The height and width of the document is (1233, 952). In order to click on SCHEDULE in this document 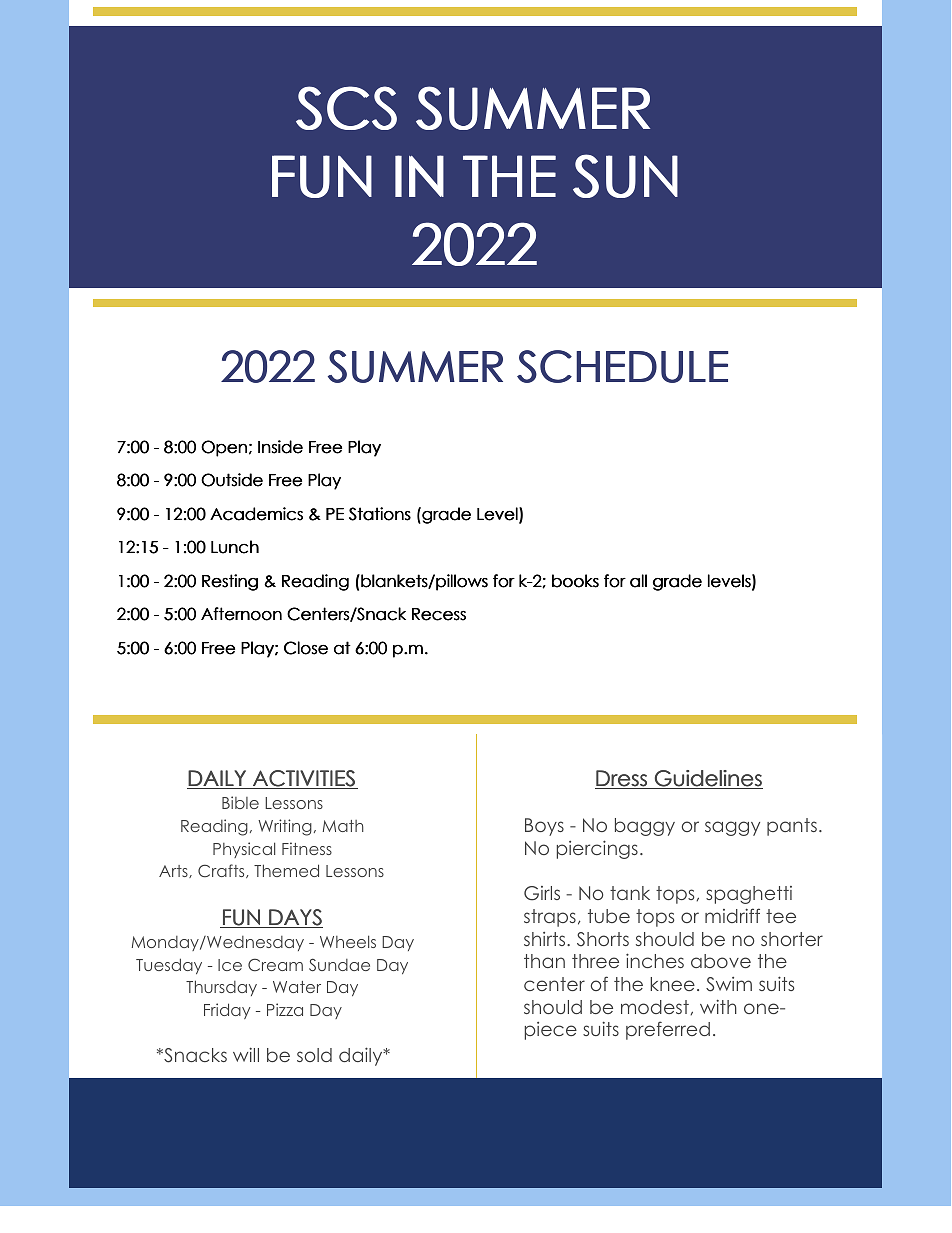, I will do `click(622, 366)`.
